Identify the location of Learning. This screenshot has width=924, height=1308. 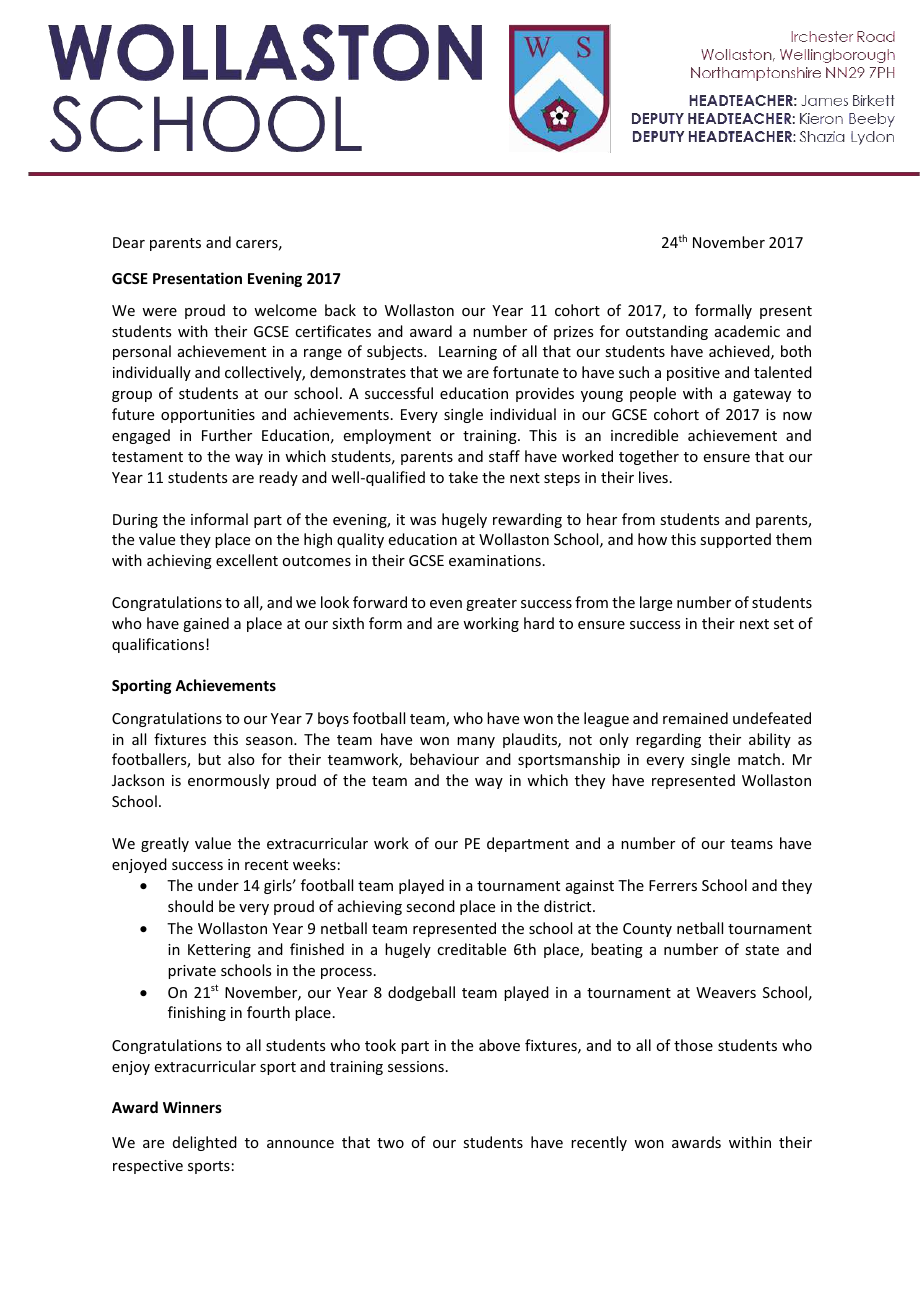
(468, 353).
